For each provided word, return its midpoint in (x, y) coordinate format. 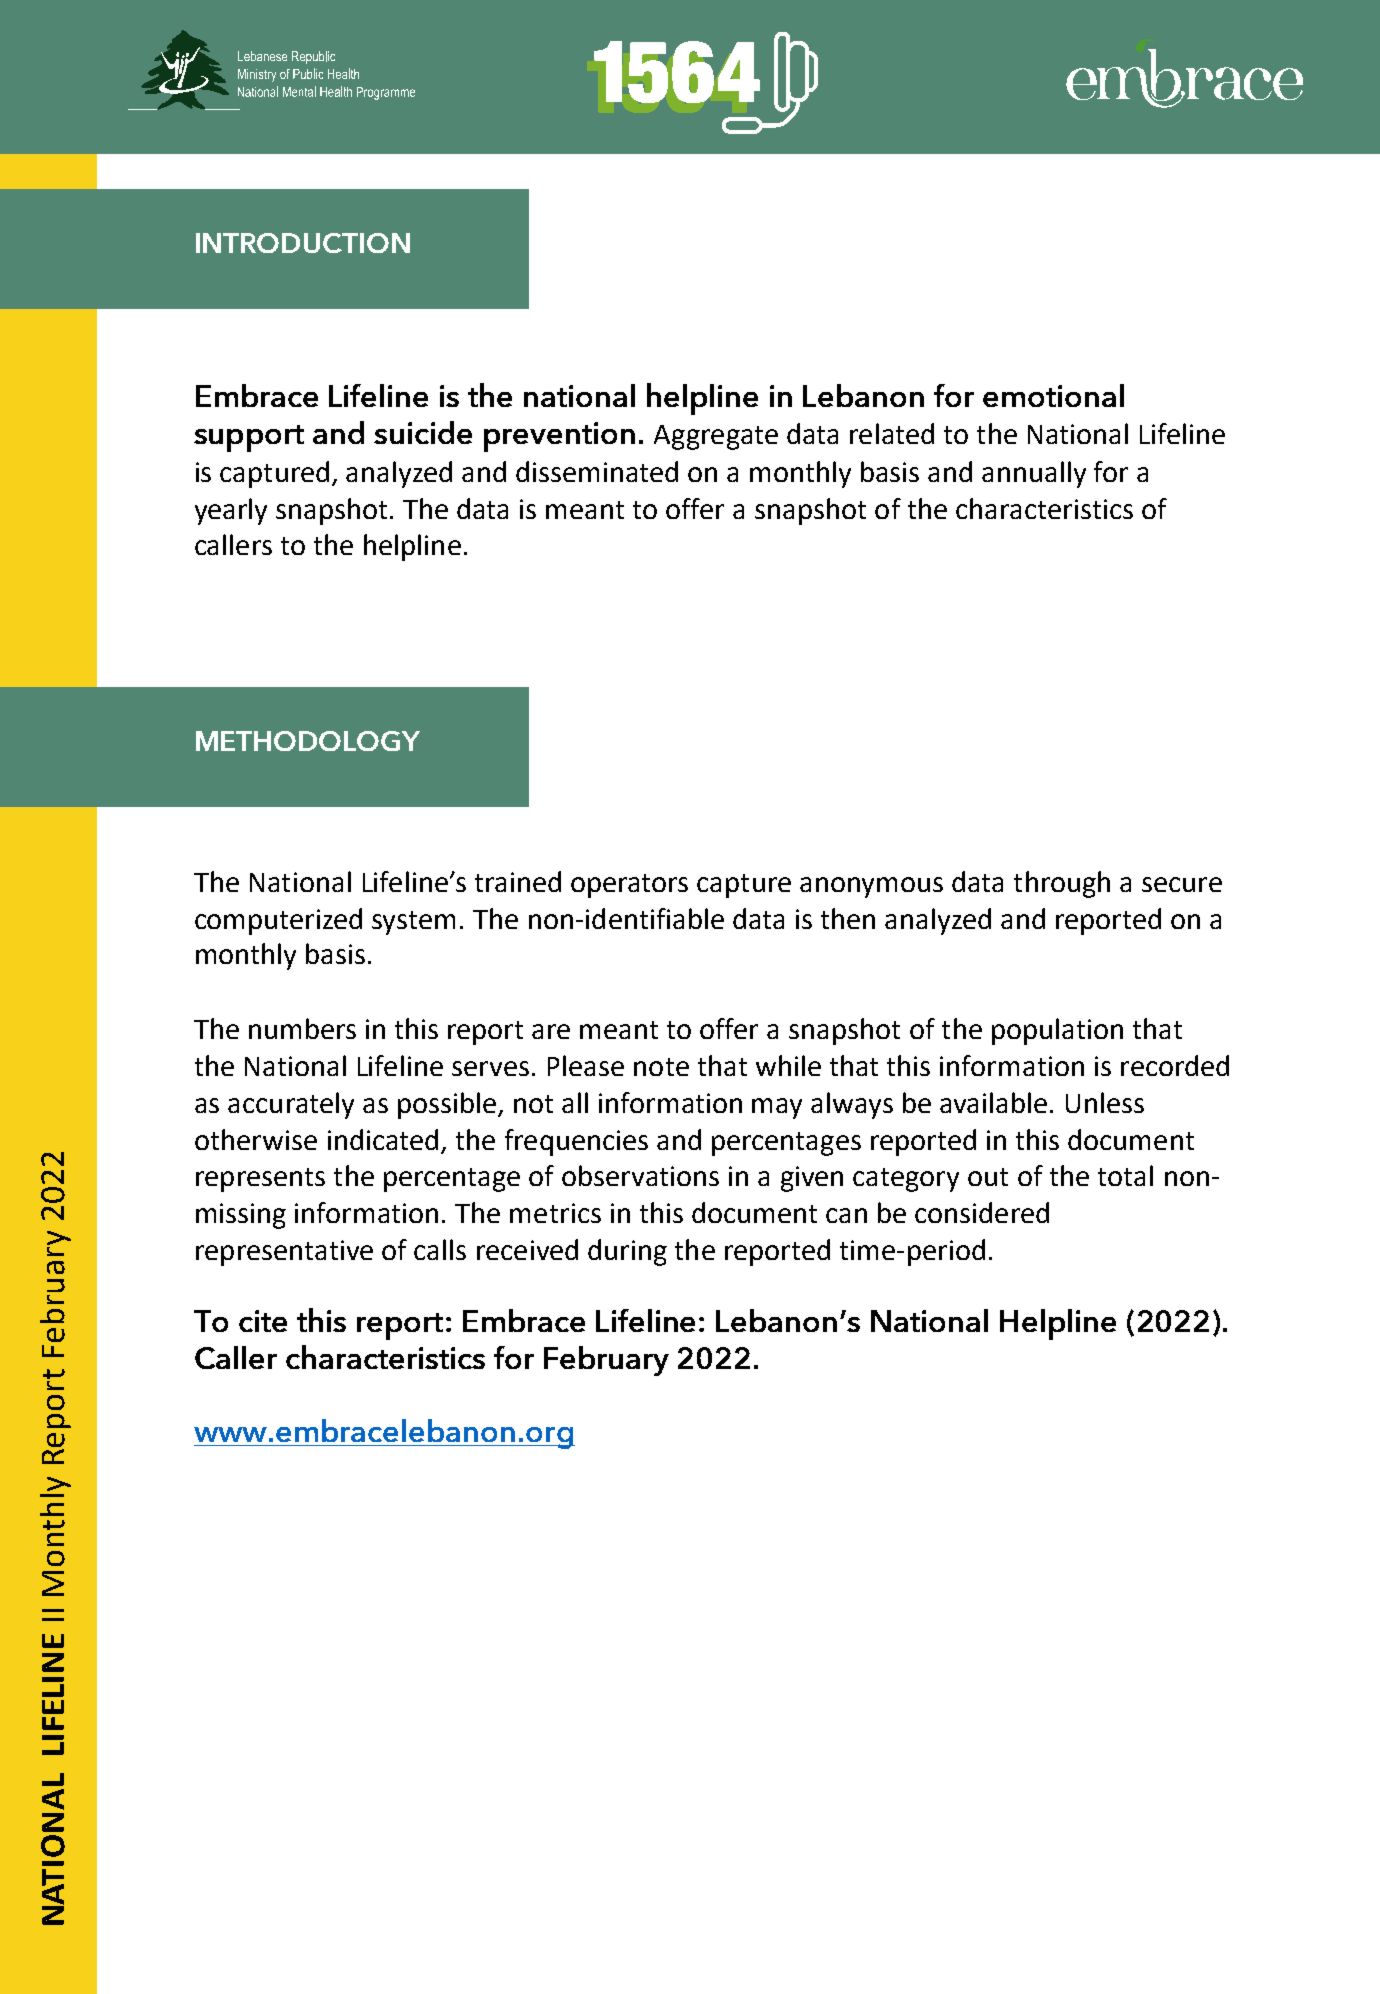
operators (629, 886)
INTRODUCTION (303, 243)
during (627, 1252)
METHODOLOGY (308, 741)
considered (982, 1212)
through (1062, 884)
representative (284, 1253)
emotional (1053, 395)
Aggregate (716, 437)
